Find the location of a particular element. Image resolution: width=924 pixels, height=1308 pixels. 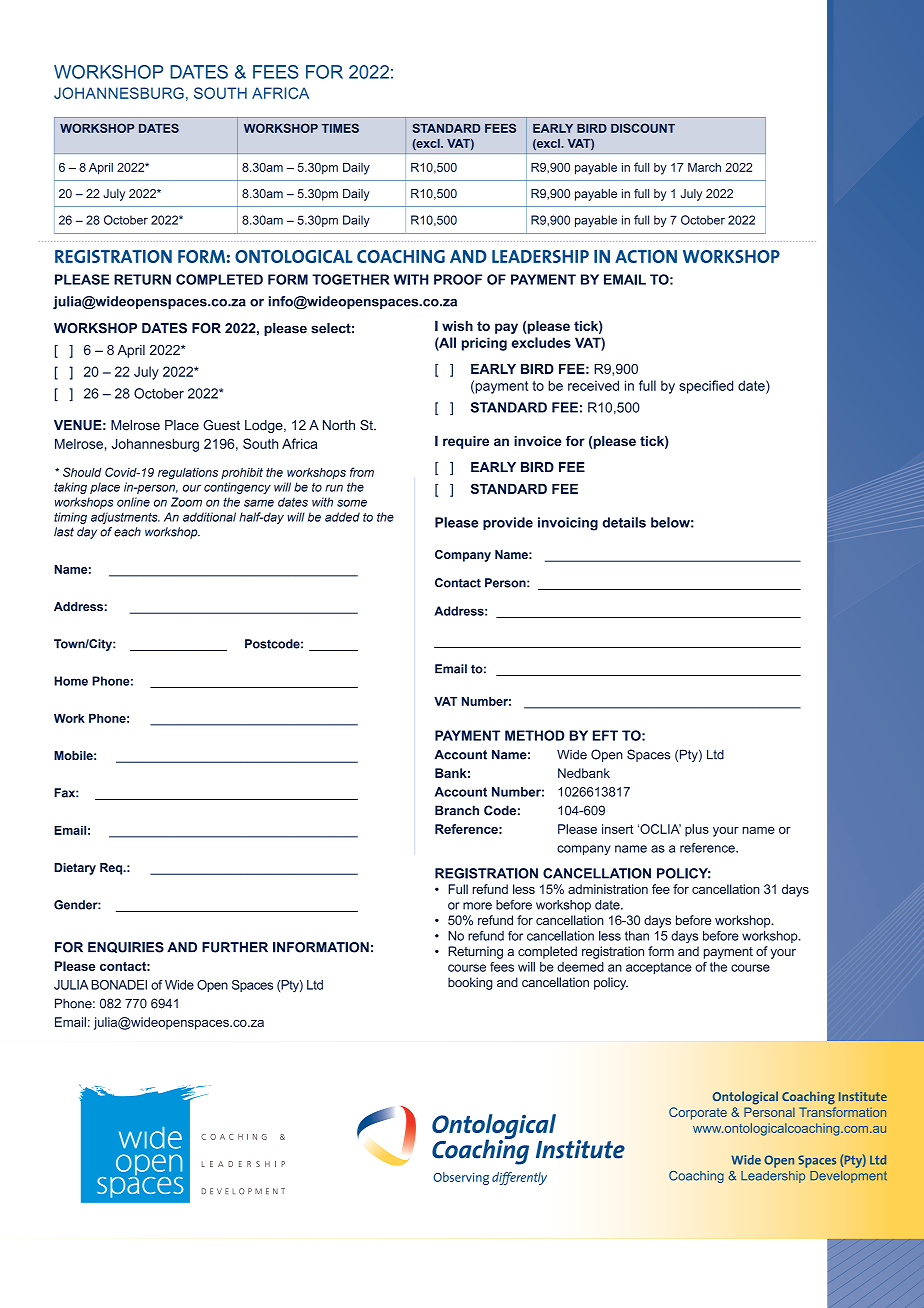

ENQUIRIES is located at coordinates (126, 947).
